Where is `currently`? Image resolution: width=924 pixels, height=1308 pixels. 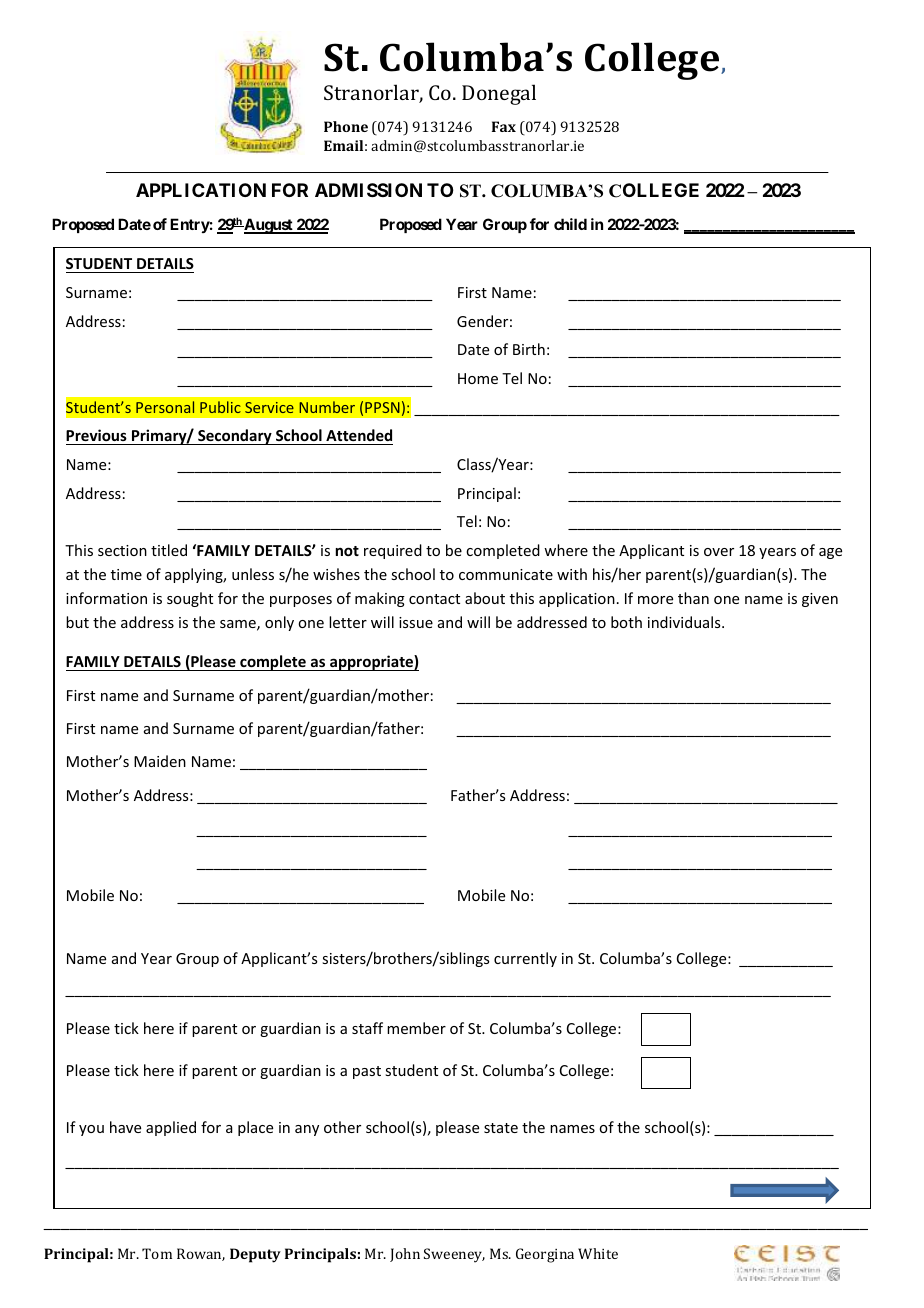 currently is located at coordinates (525, 959).
